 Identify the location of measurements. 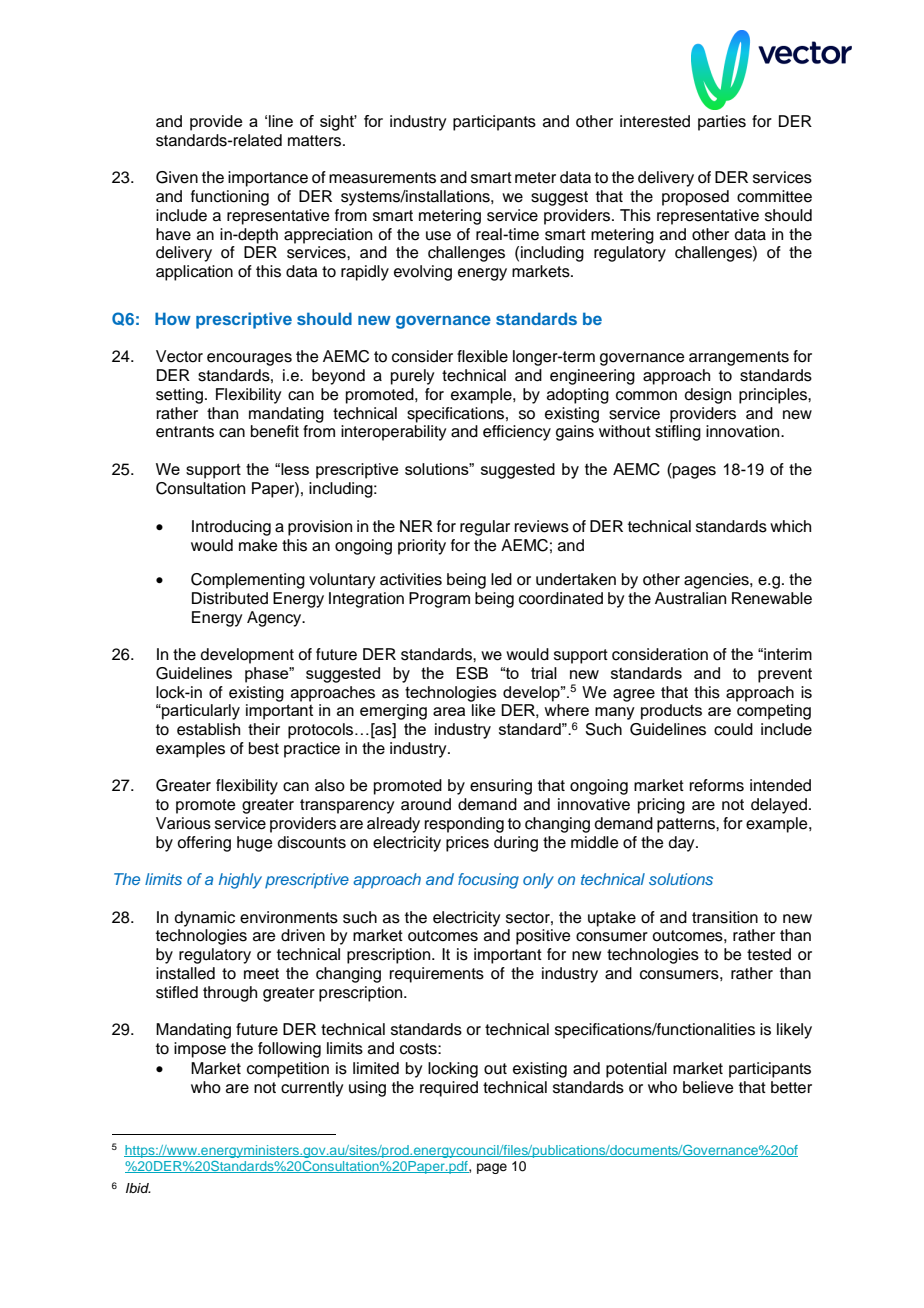
(382, 178).
